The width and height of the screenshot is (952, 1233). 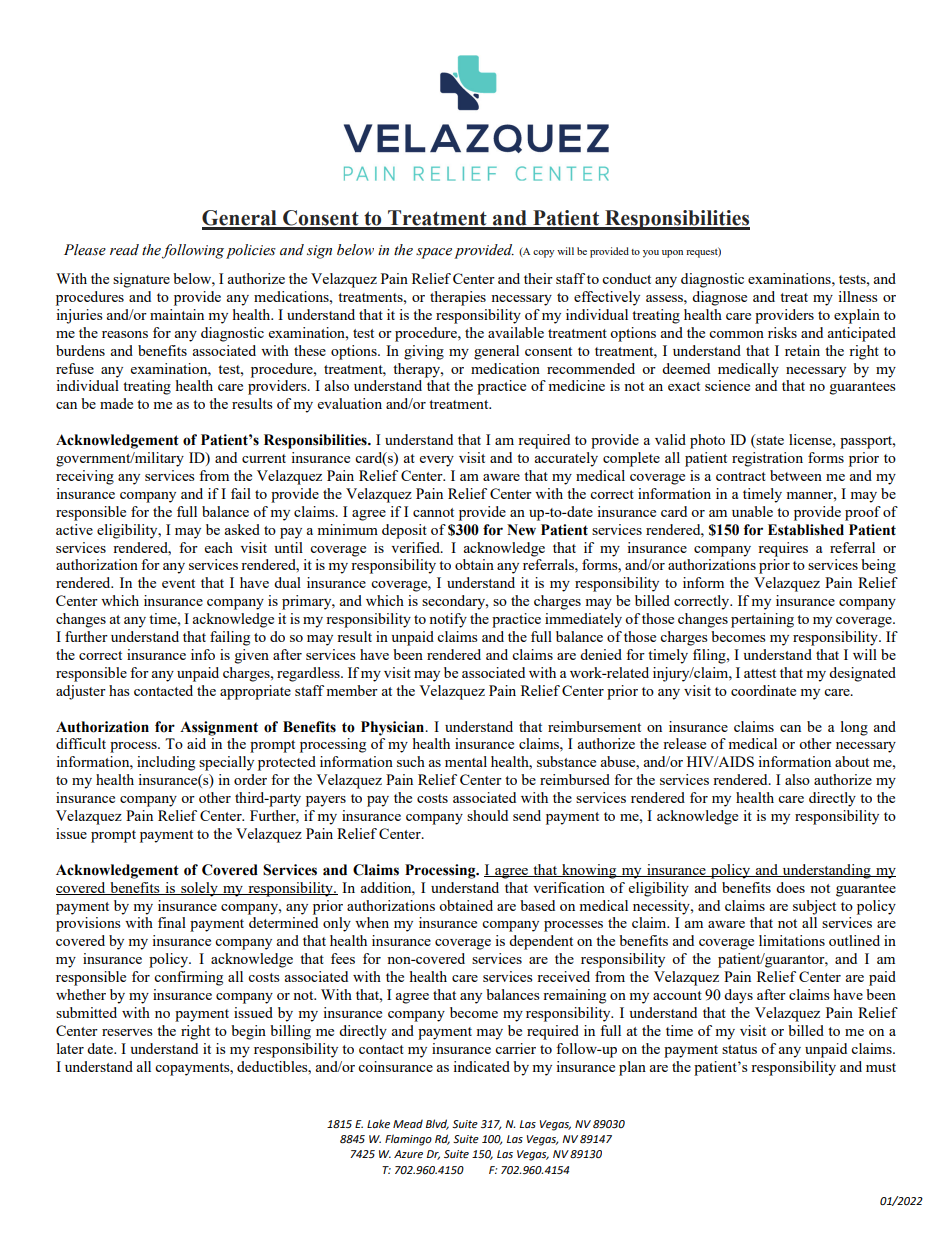 What do you see at coordinates (416, 547) in the screenshot?
I see `verified` at bounding box center [416, 547].
